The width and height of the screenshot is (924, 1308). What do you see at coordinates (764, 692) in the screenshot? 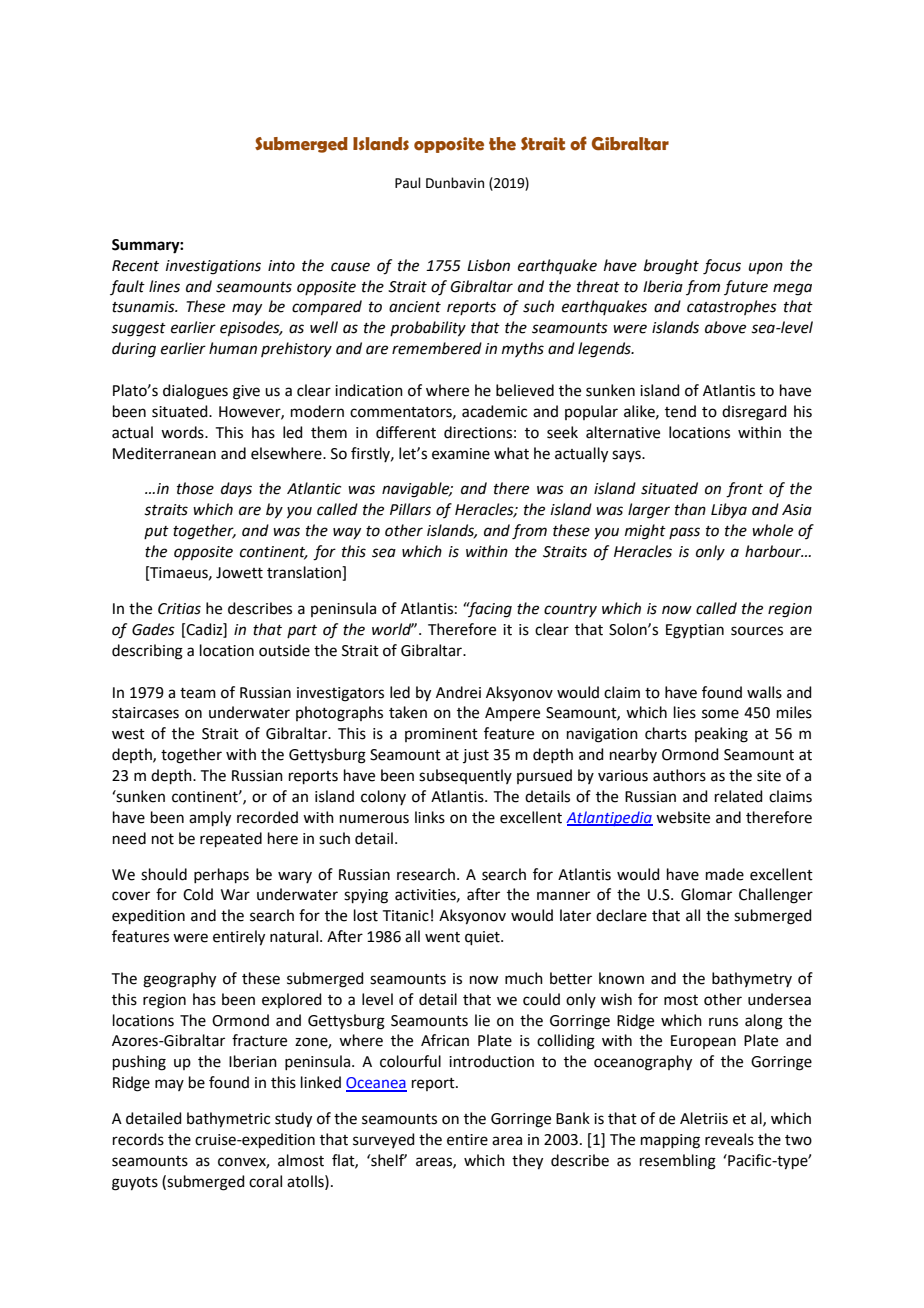
I see `walls` at bounding box center [764, 692].
